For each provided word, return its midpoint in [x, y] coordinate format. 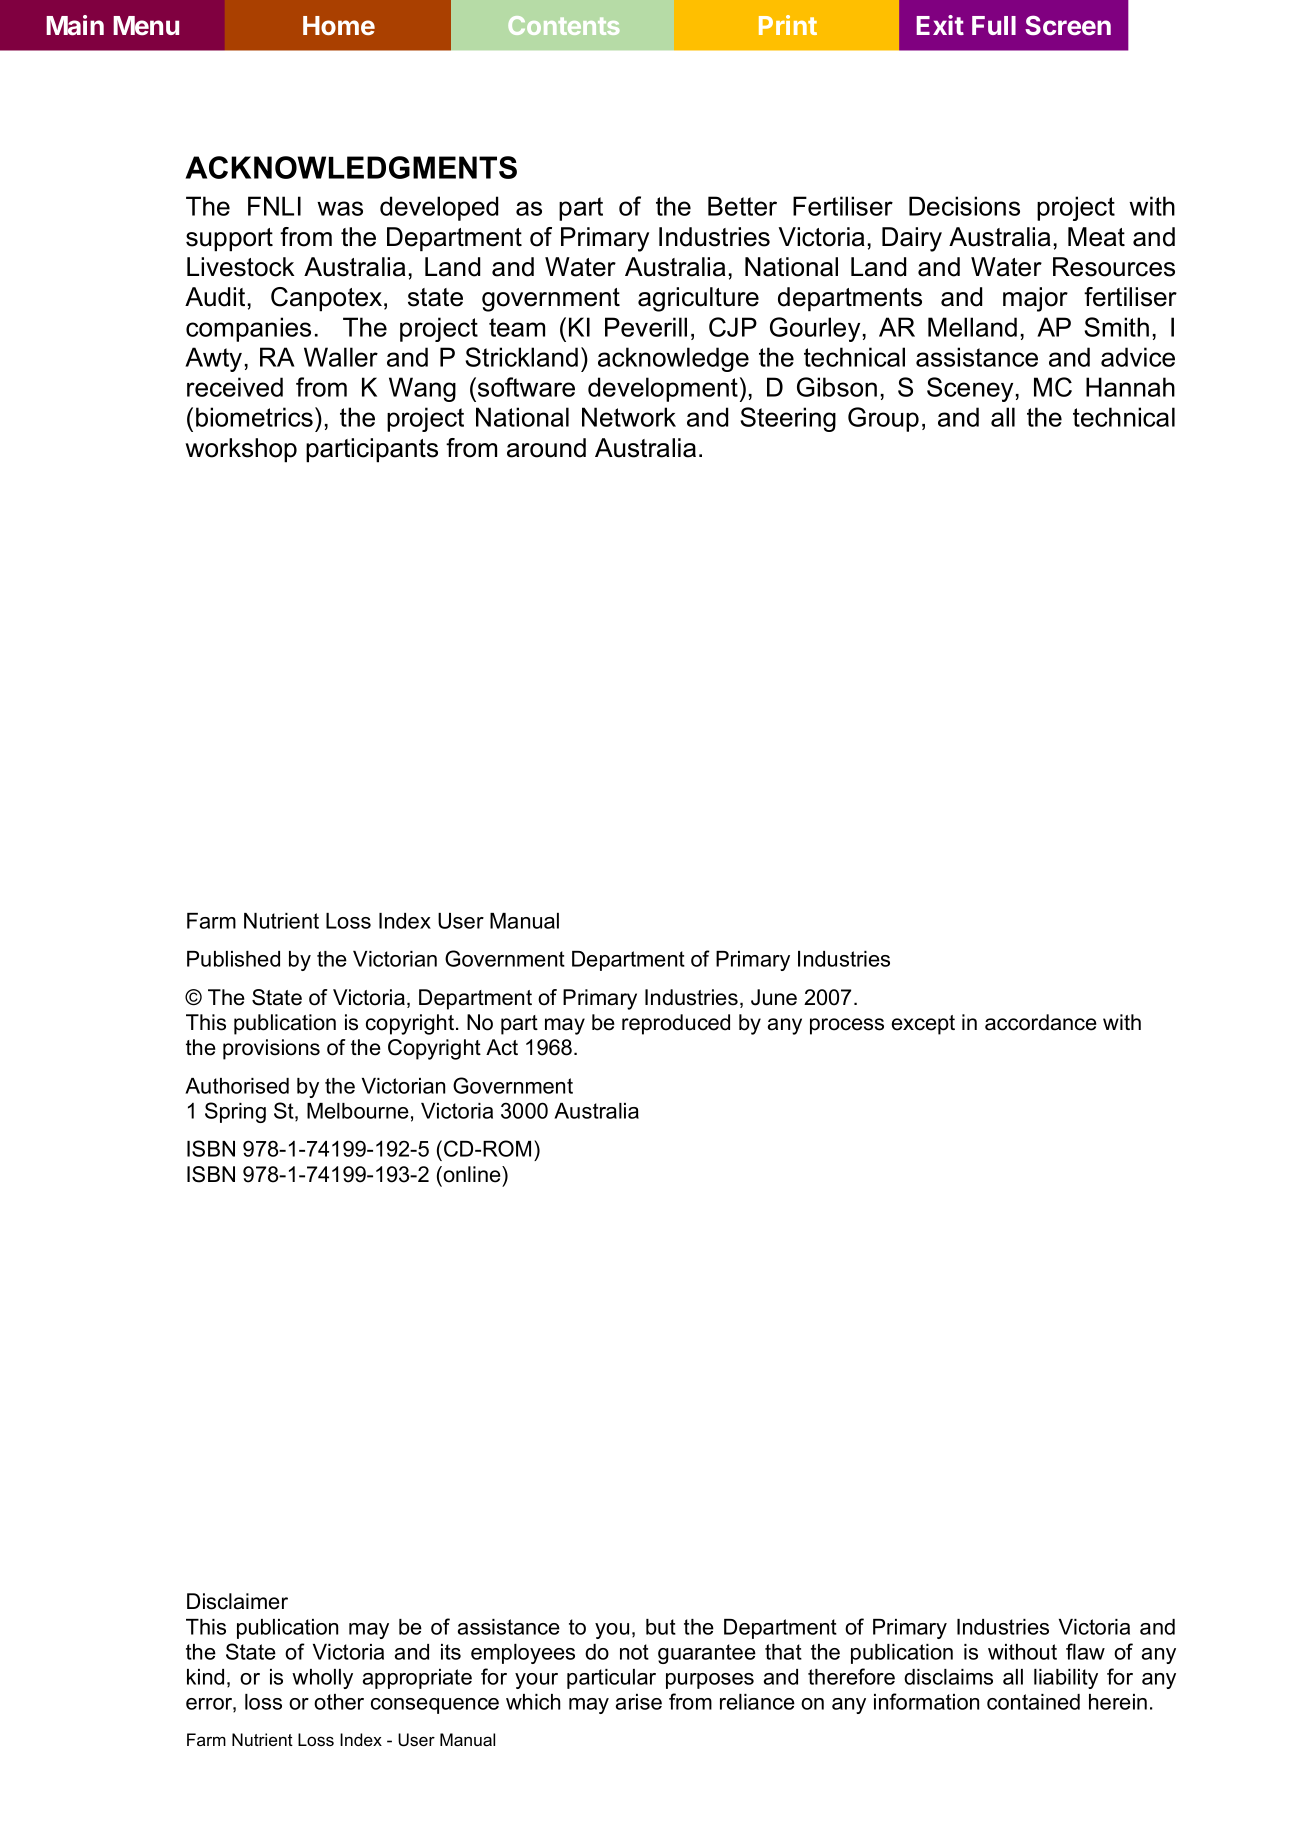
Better [742, 206]
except [923, 1025]
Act [502, 1047]
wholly [322, 1679]
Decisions [964, 206]
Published [233, 959]
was [340, 208]
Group [883, 419]
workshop [241, 450]
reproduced [676, 1024]
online [472, 1174]
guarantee [707, 1654]
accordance [1041, 1022]
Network [629, 417]
